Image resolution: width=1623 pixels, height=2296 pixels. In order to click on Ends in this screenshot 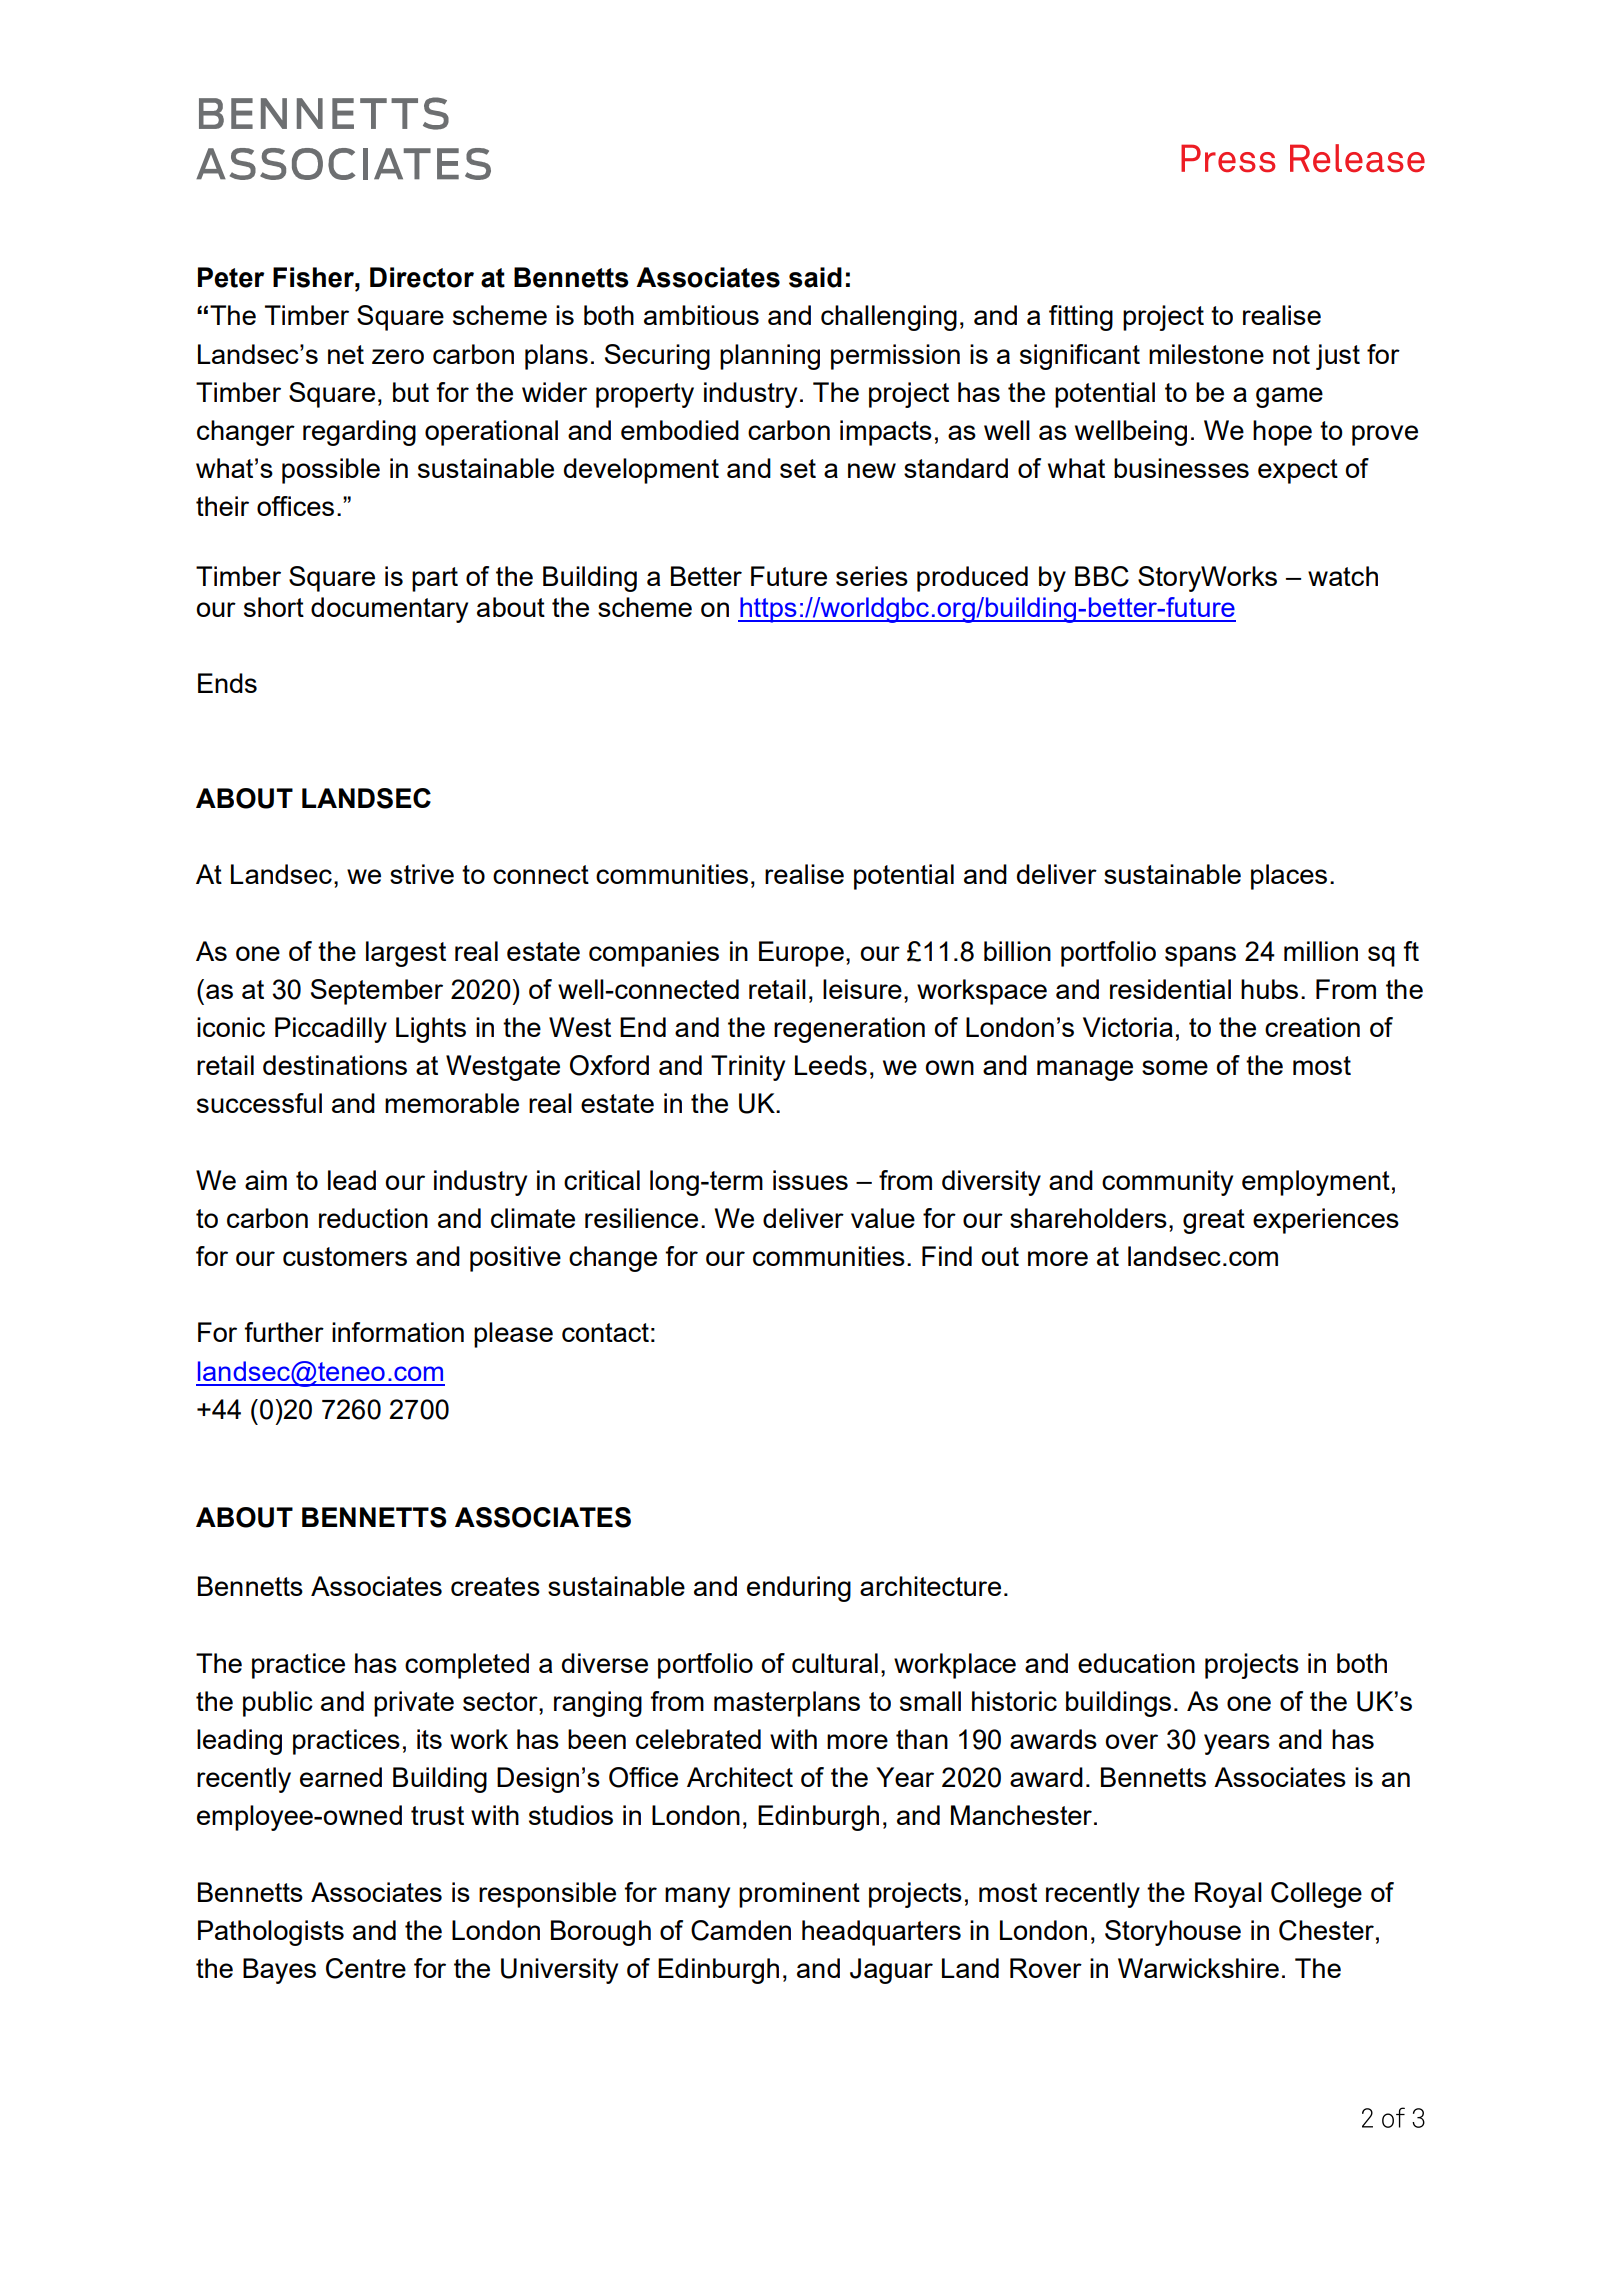, I will do `click(227, 683)`.
